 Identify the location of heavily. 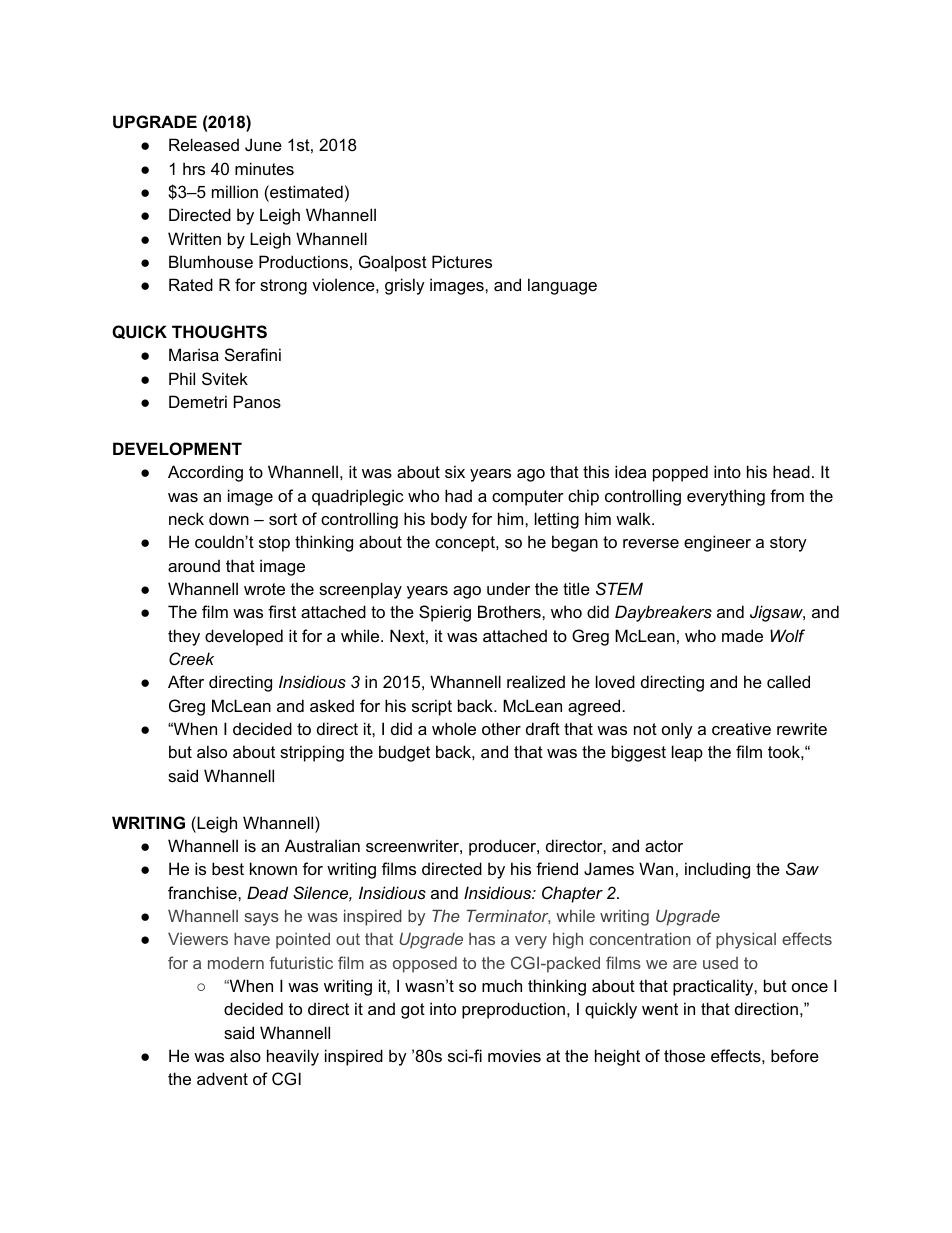
(293, 1057).
